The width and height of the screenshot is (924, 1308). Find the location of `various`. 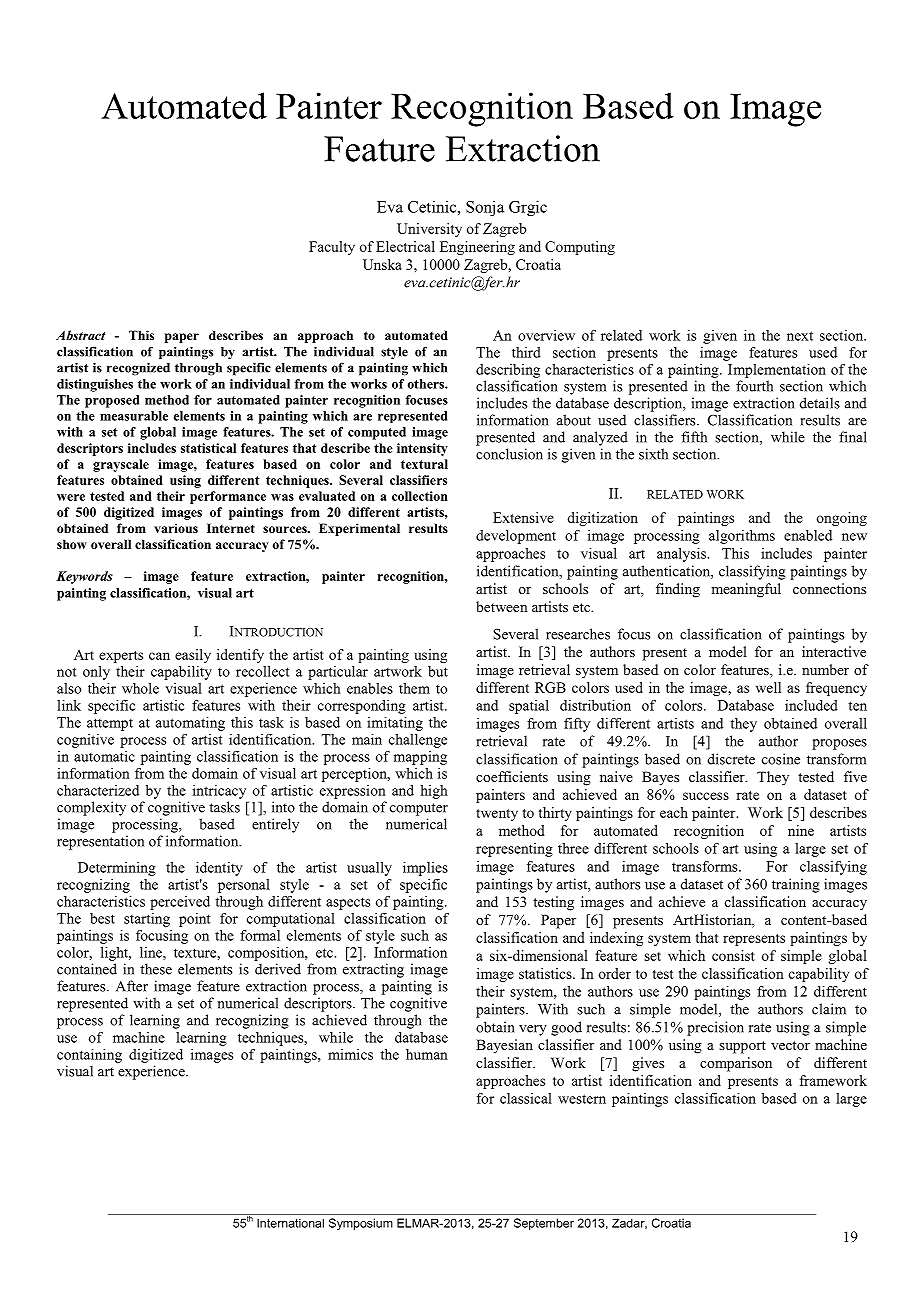

various is located at coordinates (176, 528).
